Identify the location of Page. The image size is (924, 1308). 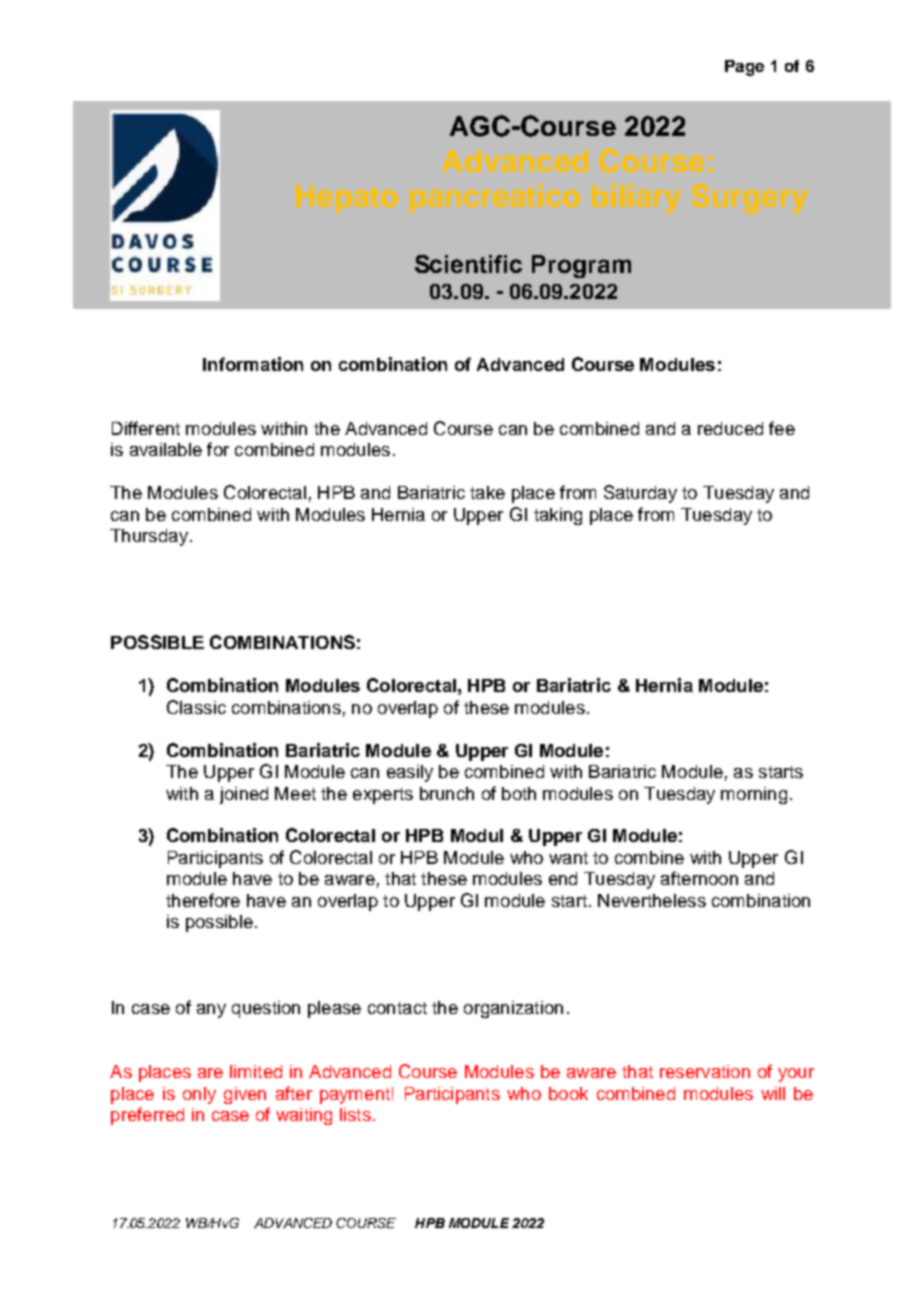
(744, 68).
